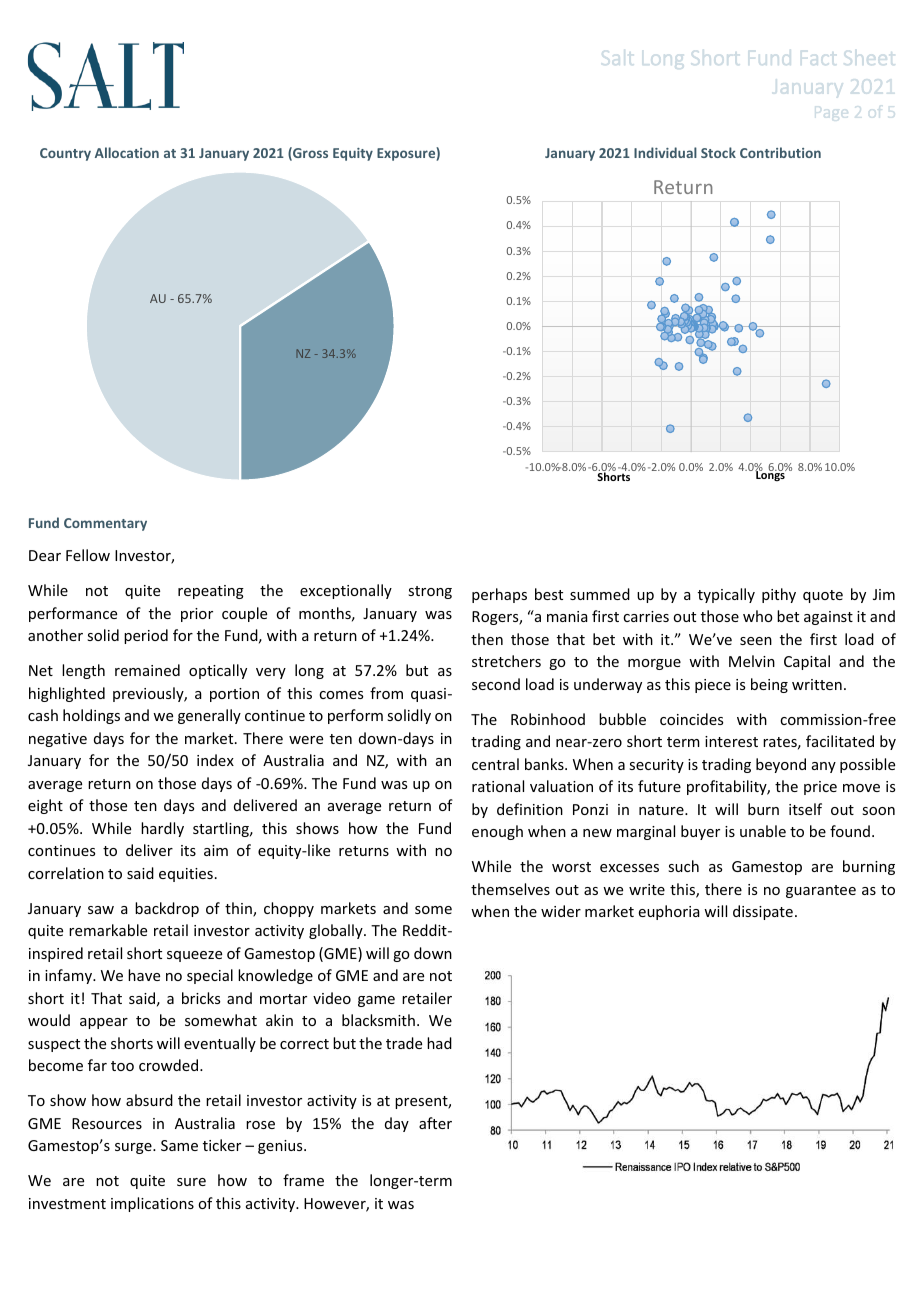 This document has width=924, height=1308. What do you see at coordinates (510, 889) in the document?
I see `themselves` at bounding box center [510, 889].
